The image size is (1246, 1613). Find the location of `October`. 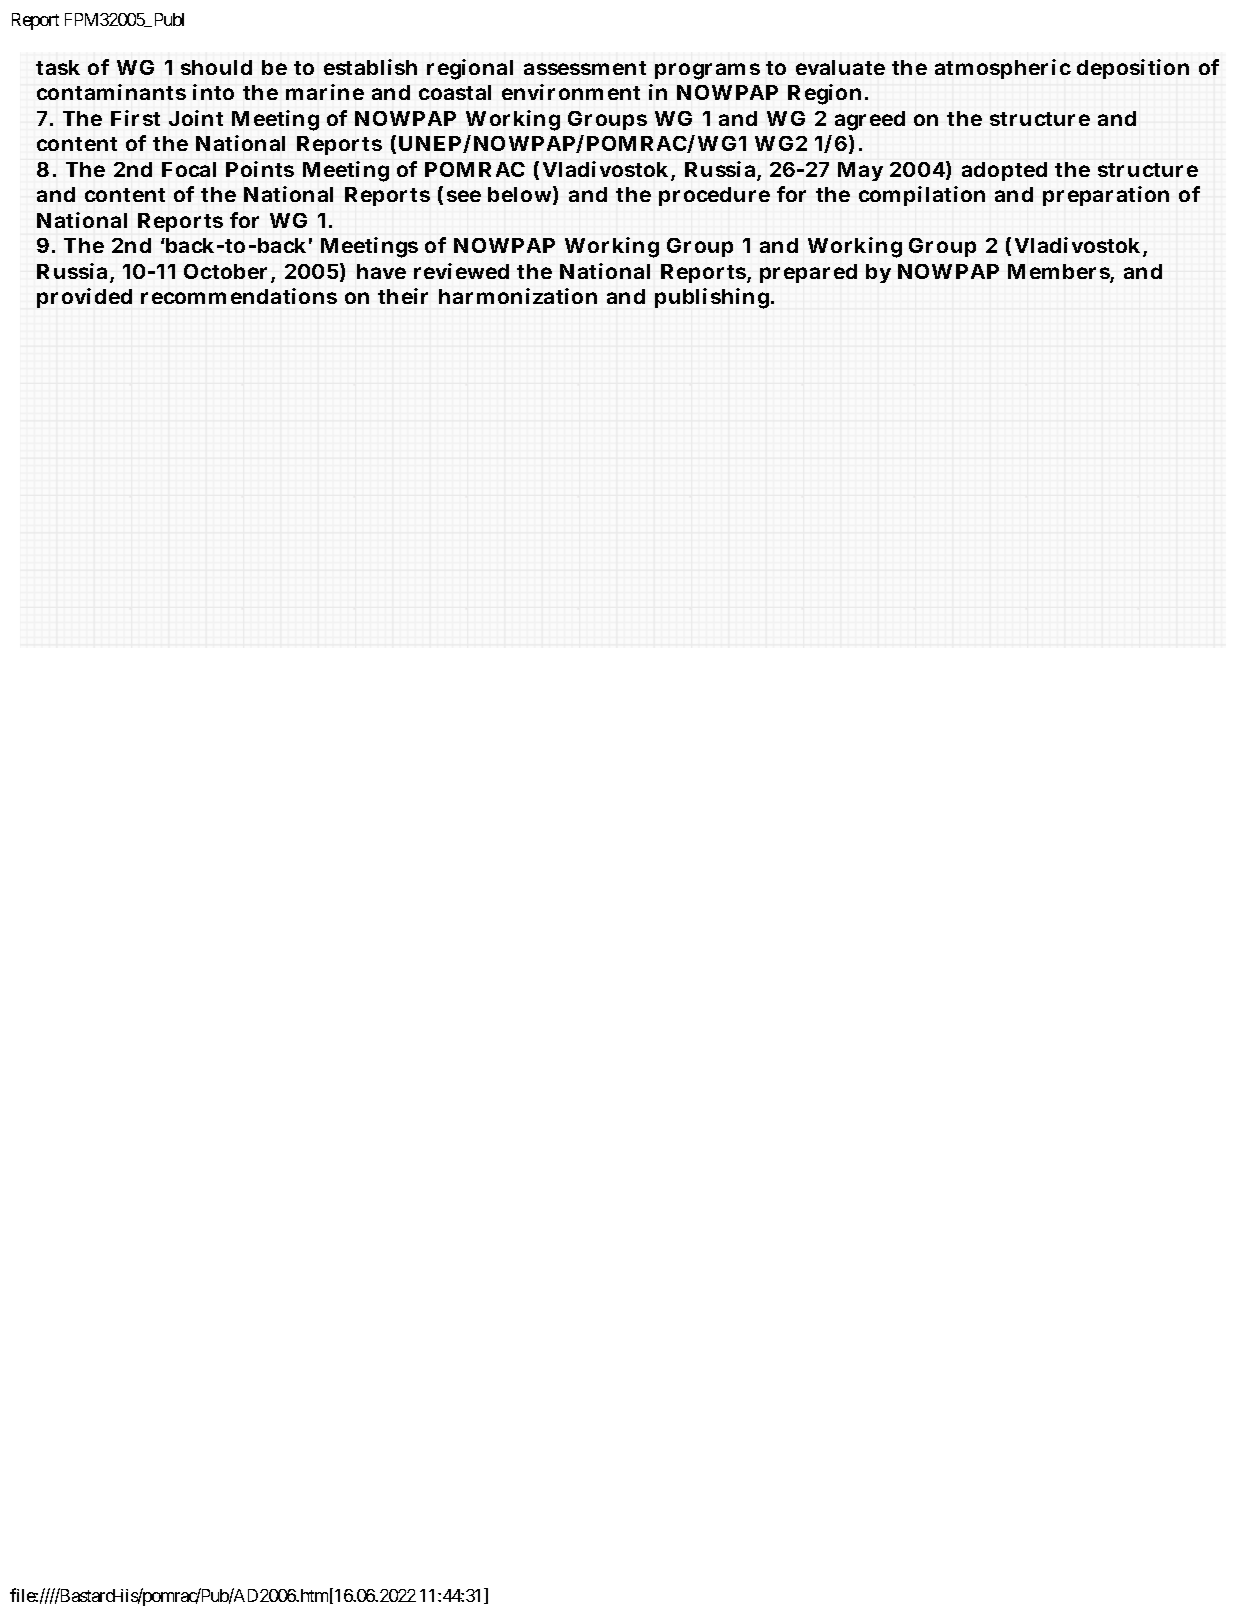

October is located at coordinates (229, 273).
